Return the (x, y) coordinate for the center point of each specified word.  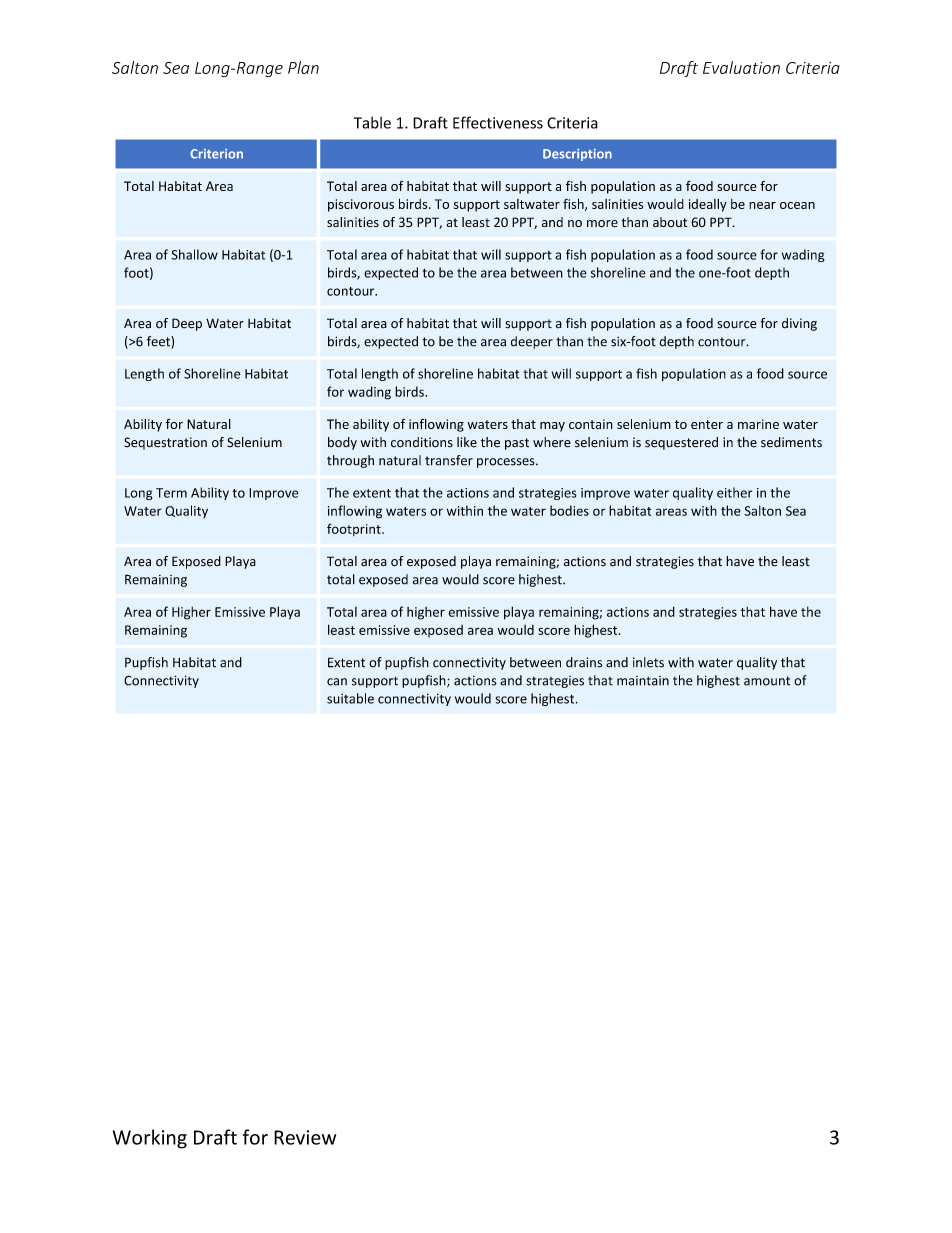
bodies (569, 510)
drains (584, 662)
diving (799, 324)
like (467, 442)
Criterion (216, 154)
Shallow (194, 254)
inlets (648, 662)
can (337, 682)
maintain (643, 681)
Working (150, 1139)
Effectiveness (498, 122)
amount (767, 681)
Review (305, 1137)
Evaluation (741, 67)
